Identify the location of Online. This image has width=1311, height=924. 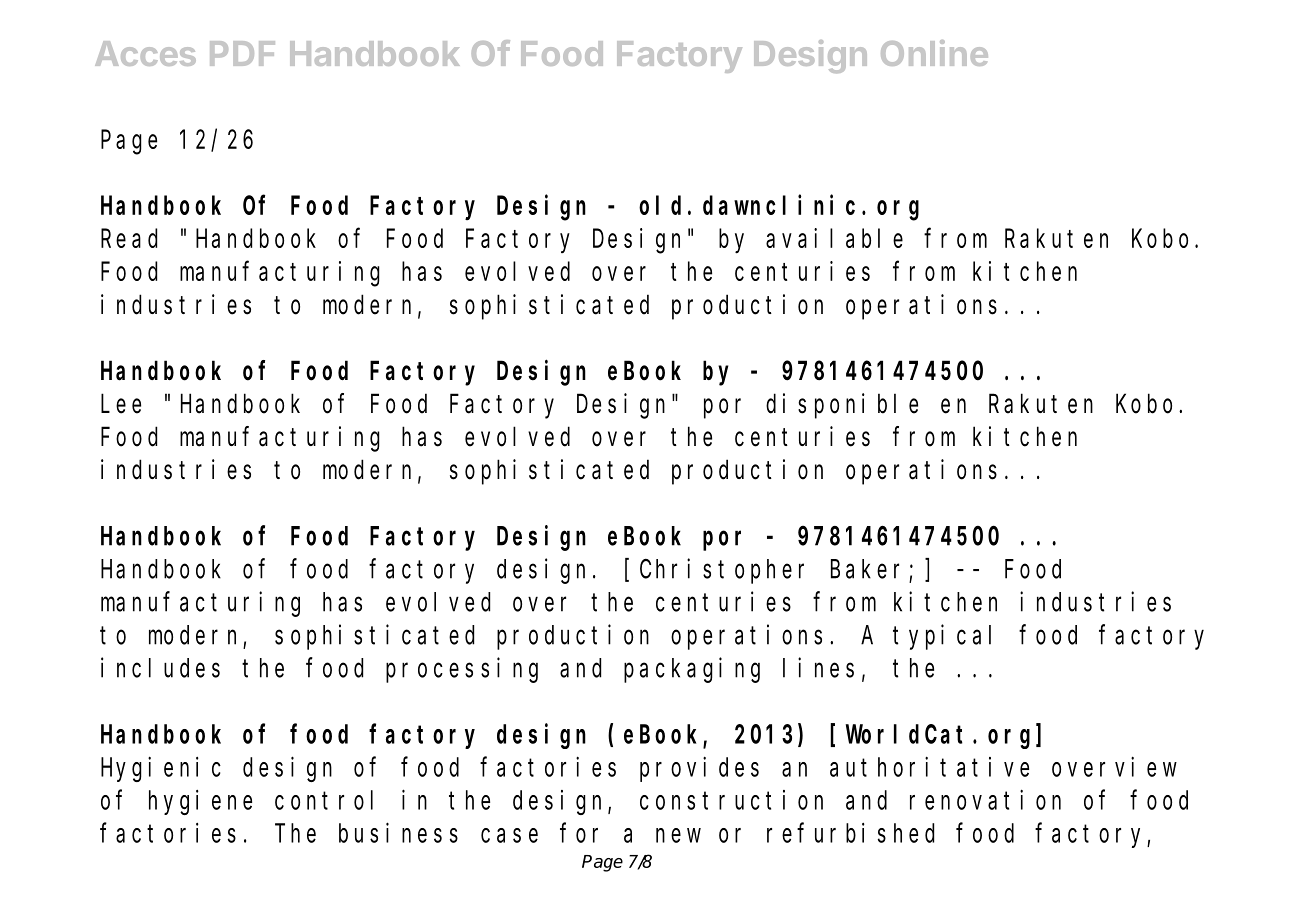
(934, 53).
